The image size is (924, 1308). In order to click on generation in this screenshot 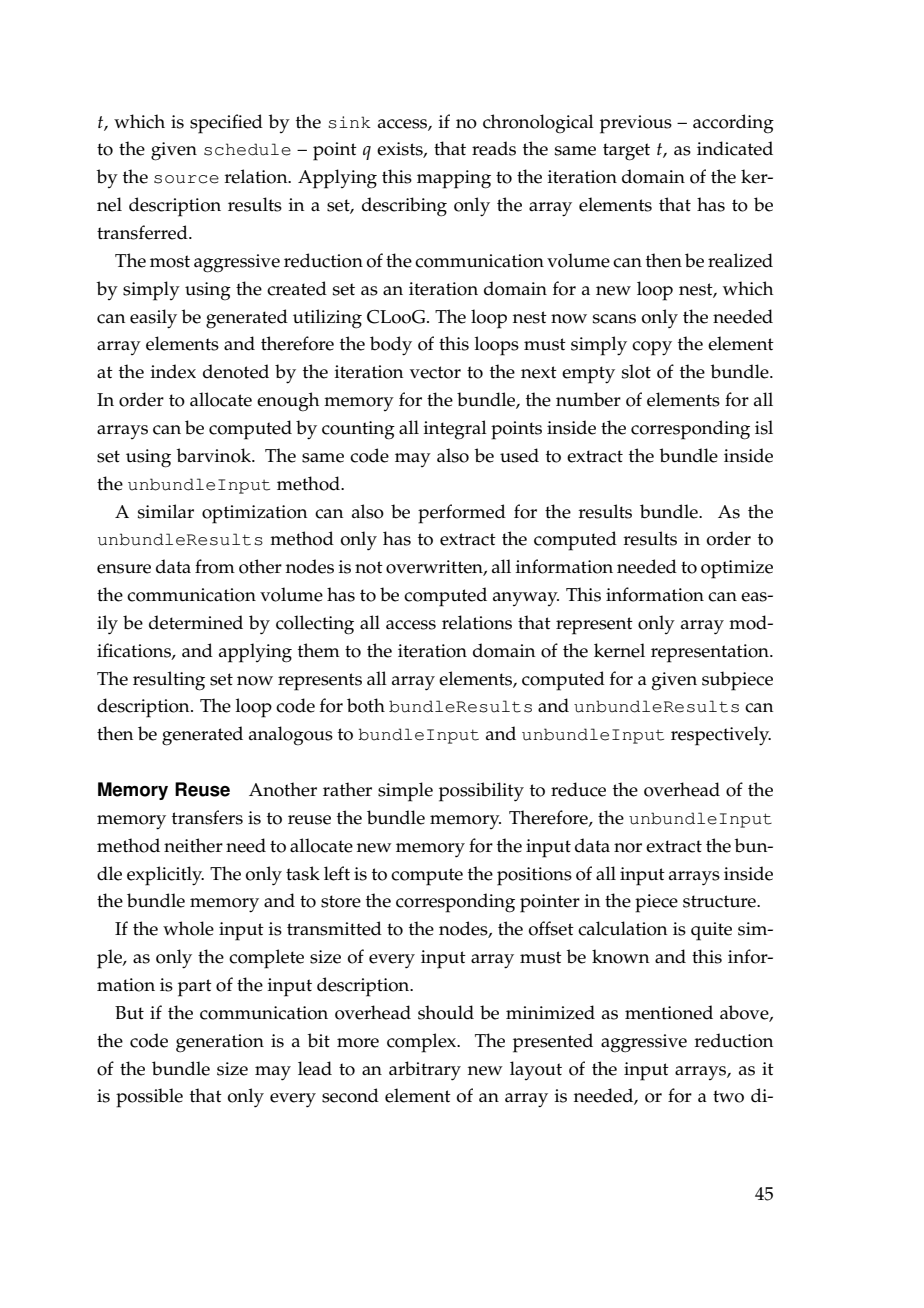, I will do `click(220, 1043)`.
